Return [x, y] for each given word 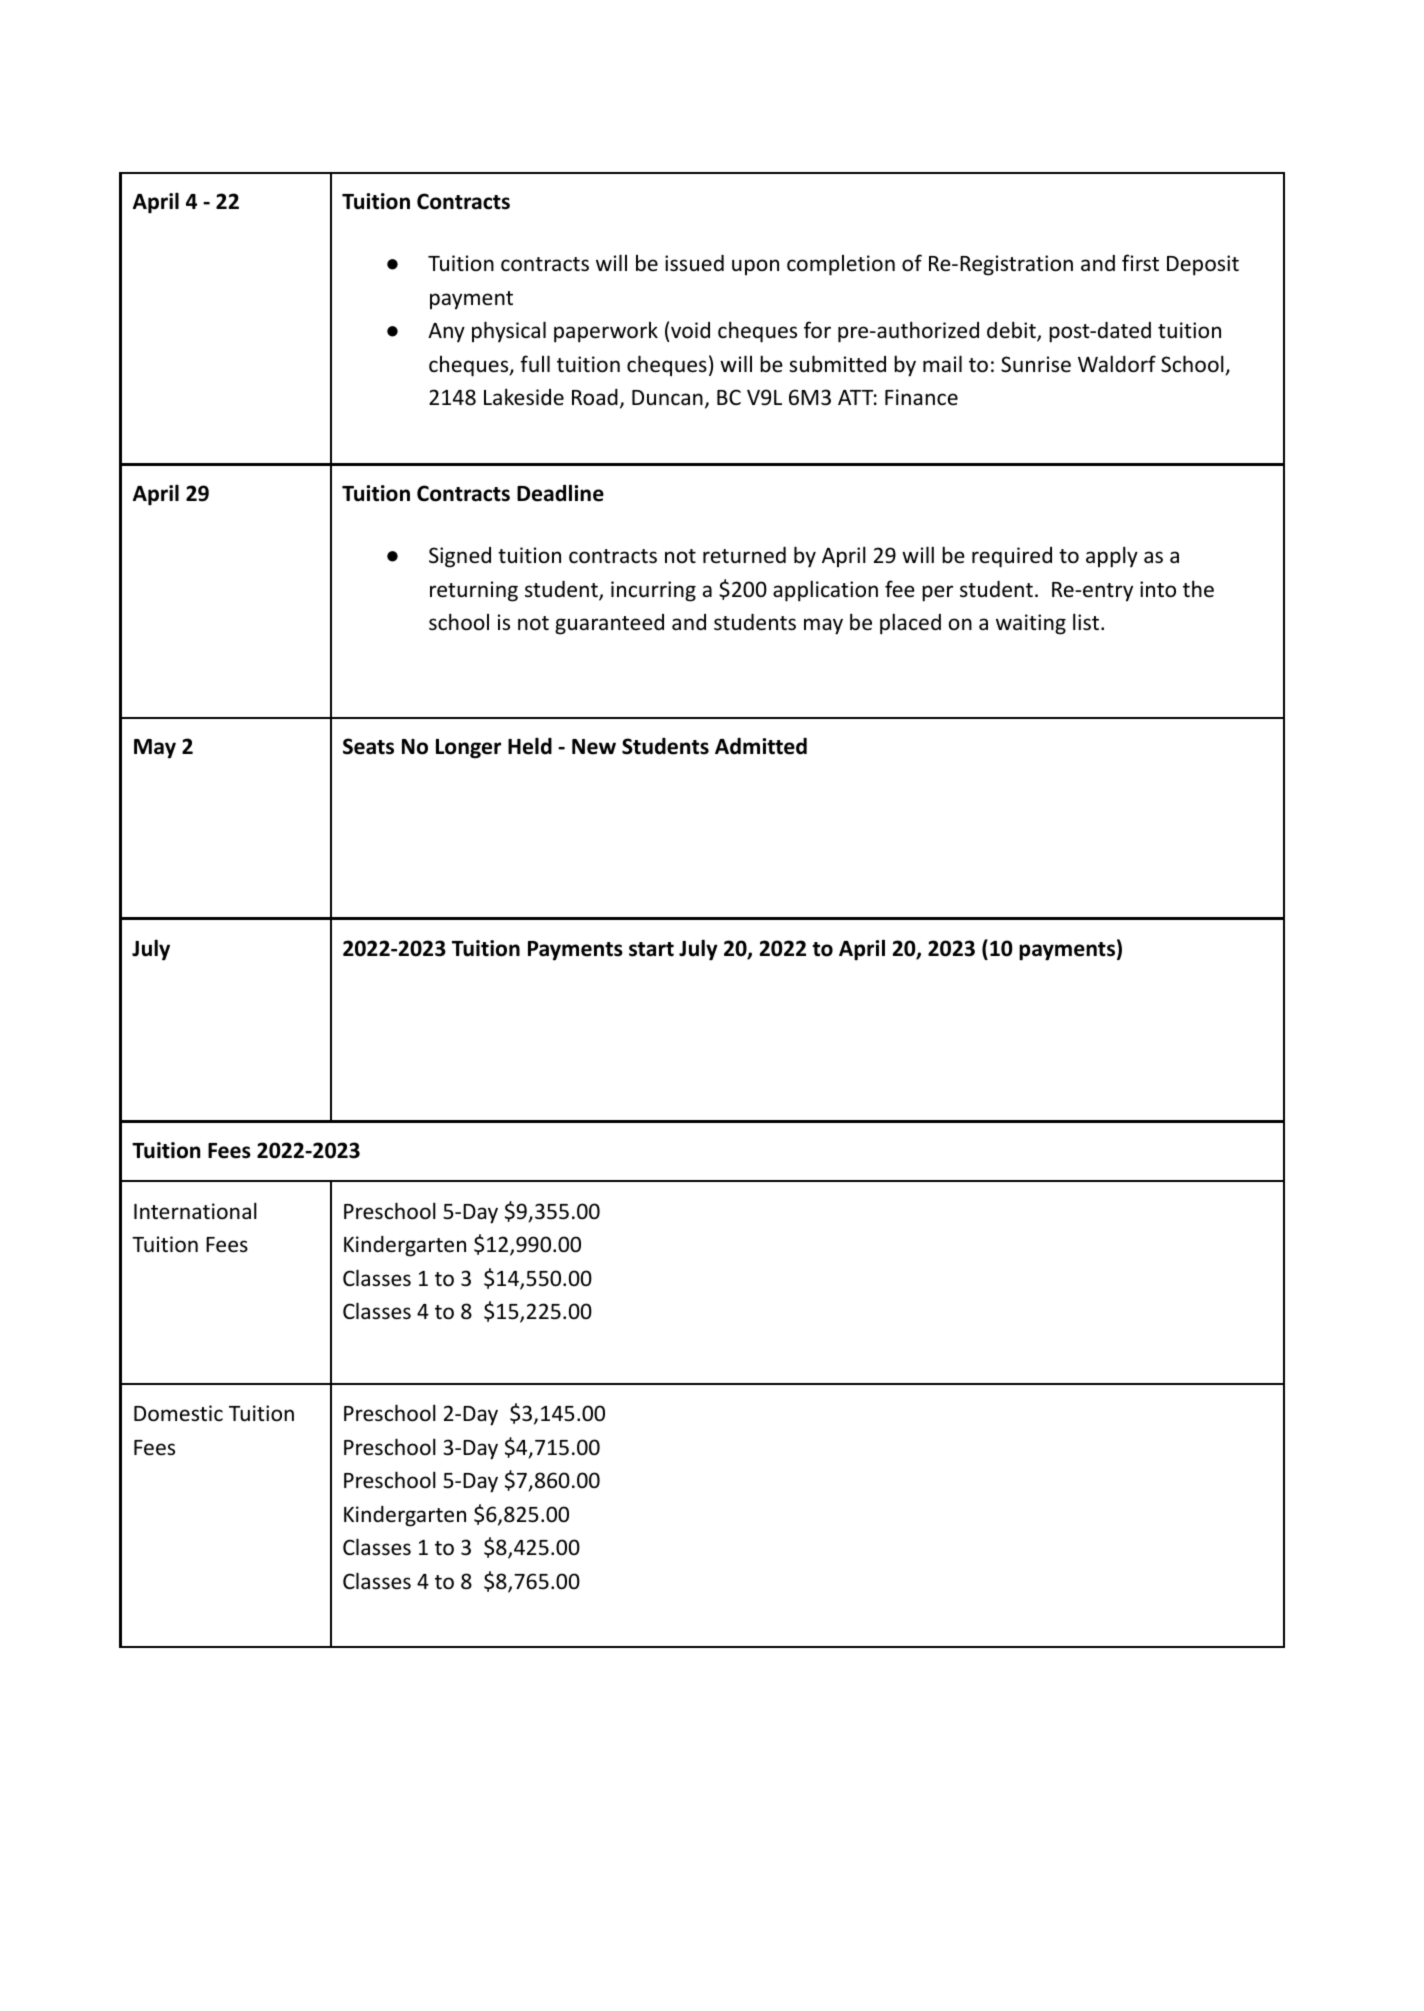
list [1086, 622]
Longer [468, 749]
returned [744, 555]
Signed [460, 557]
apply [1112, 557]
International [195, 1211]
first [1140, 263]
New [594, 747]
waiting [1031, 624]
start [651, 949]
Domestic [178, 1413]
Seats [368, 746]
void [690, 330]
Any [446, 333]
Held [530, 746]
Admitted [761, 746]
